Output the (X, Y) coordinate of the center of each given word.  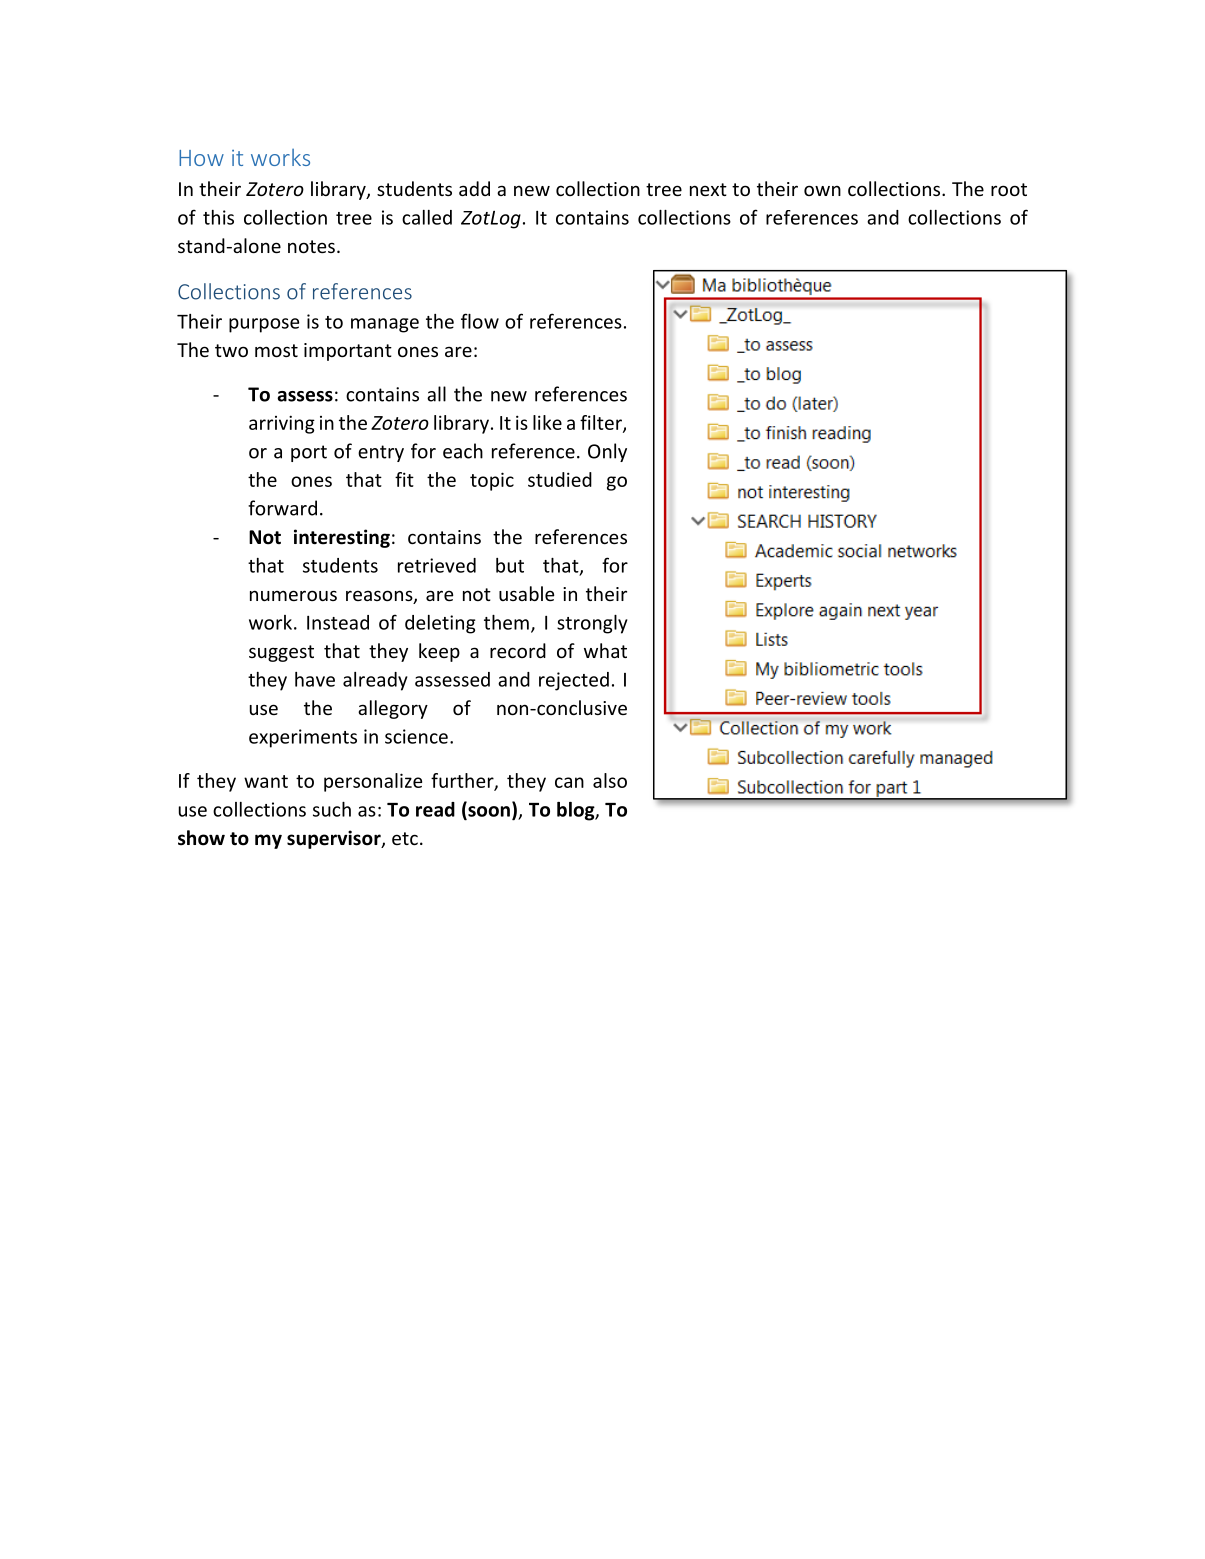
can (569, 782)
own (822, 190)
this (218, 217)
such (332, 809)
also (610, 780)
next (708, 189)
